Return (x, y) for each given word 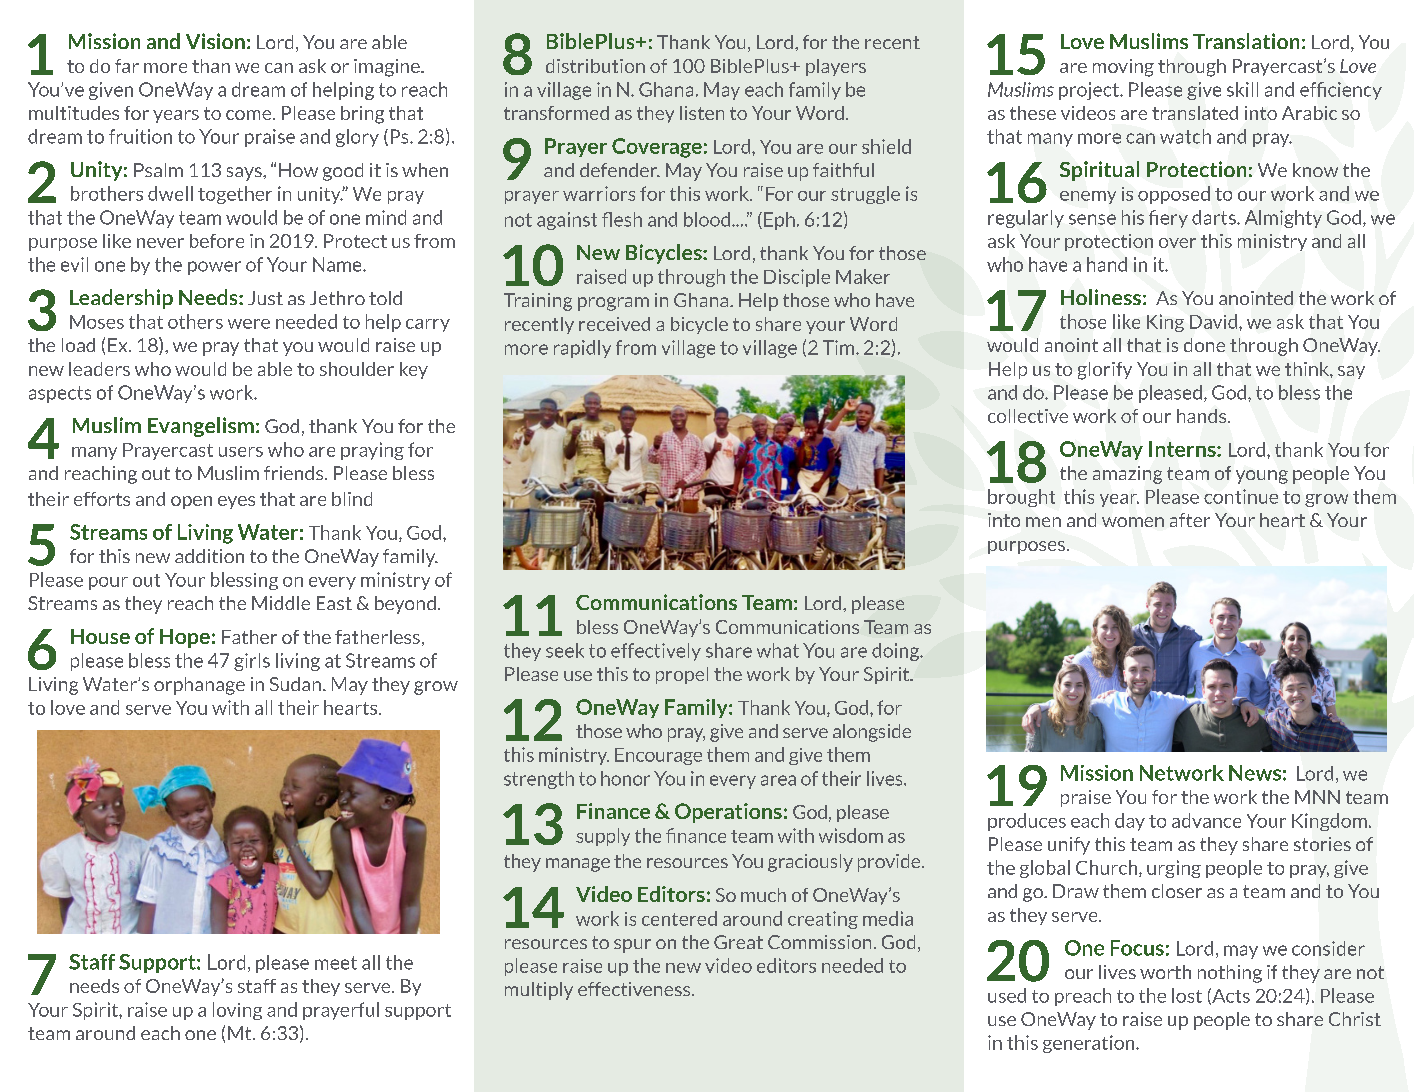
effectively (656, 652)
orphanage (199, 686)
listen (702, 113)
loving (237, 1011)
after (1190, 520)
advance (1206, 820)
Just (265, 298)
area (778, 780)
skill (1242, 89)
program (613, 304)
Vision (215, 41)
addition (209, 556)
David (1215, 321)
